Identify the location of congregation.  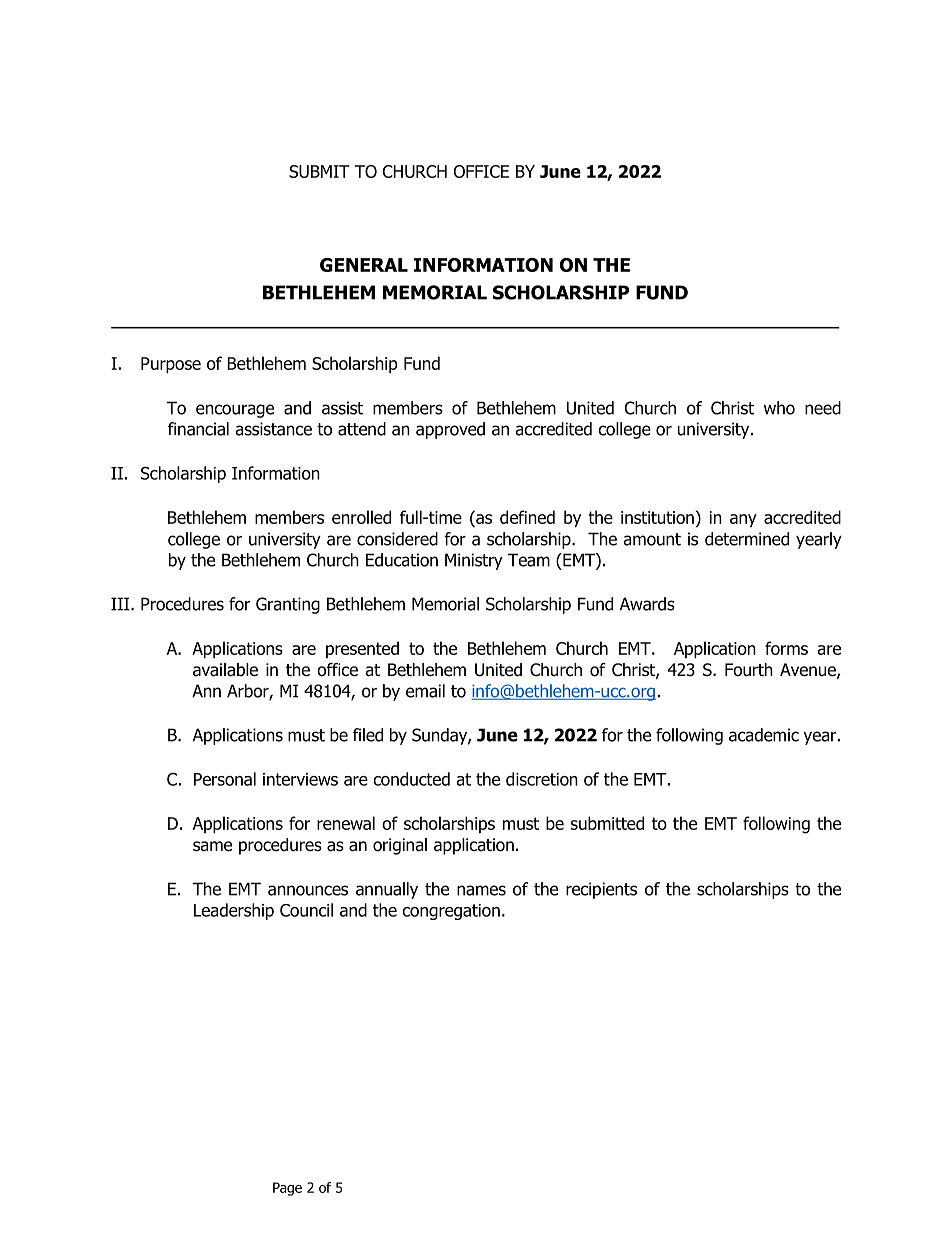
(451, 912).
